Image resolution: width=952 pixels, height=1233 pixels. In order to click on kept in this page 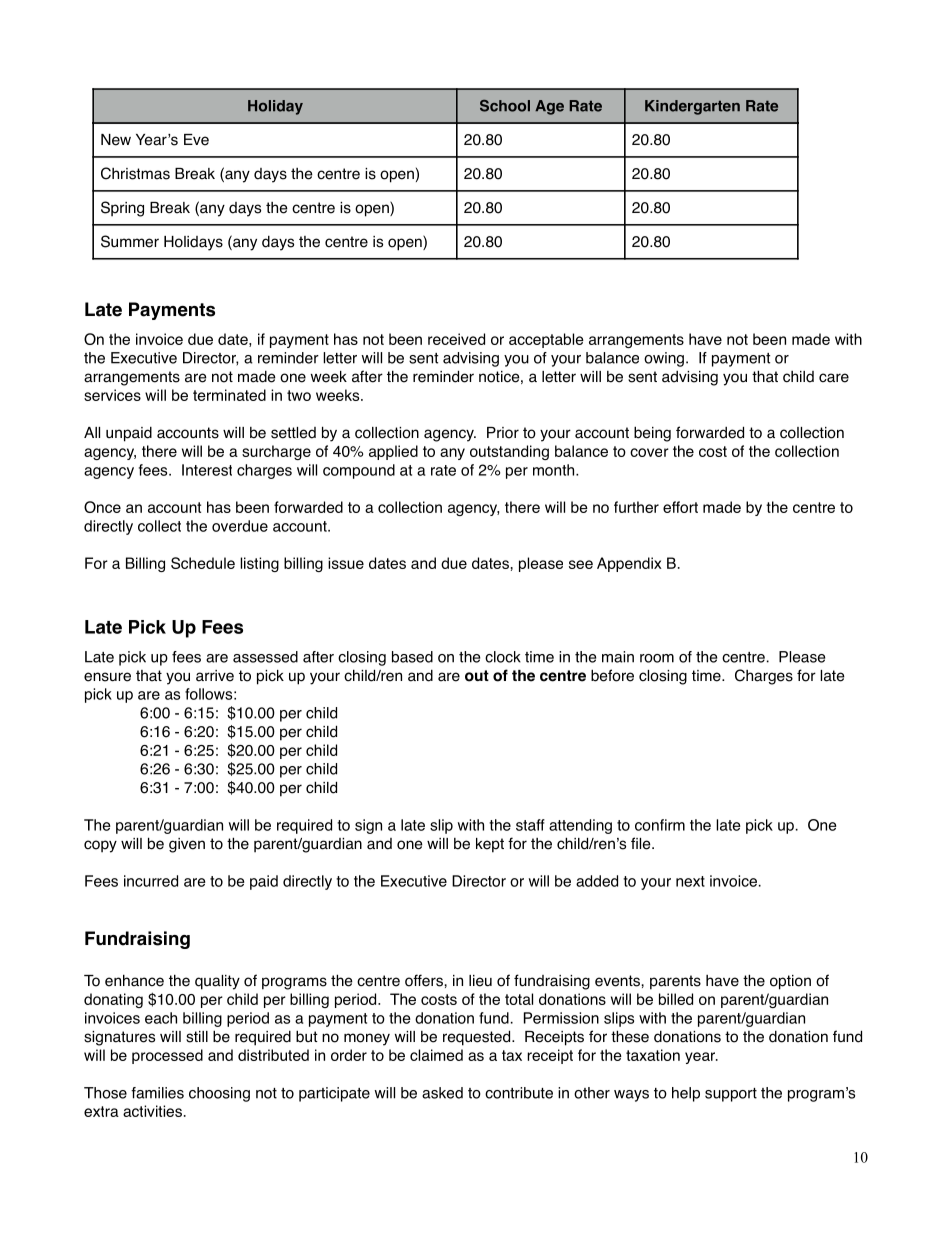, I will do `click(490, 845)`.
